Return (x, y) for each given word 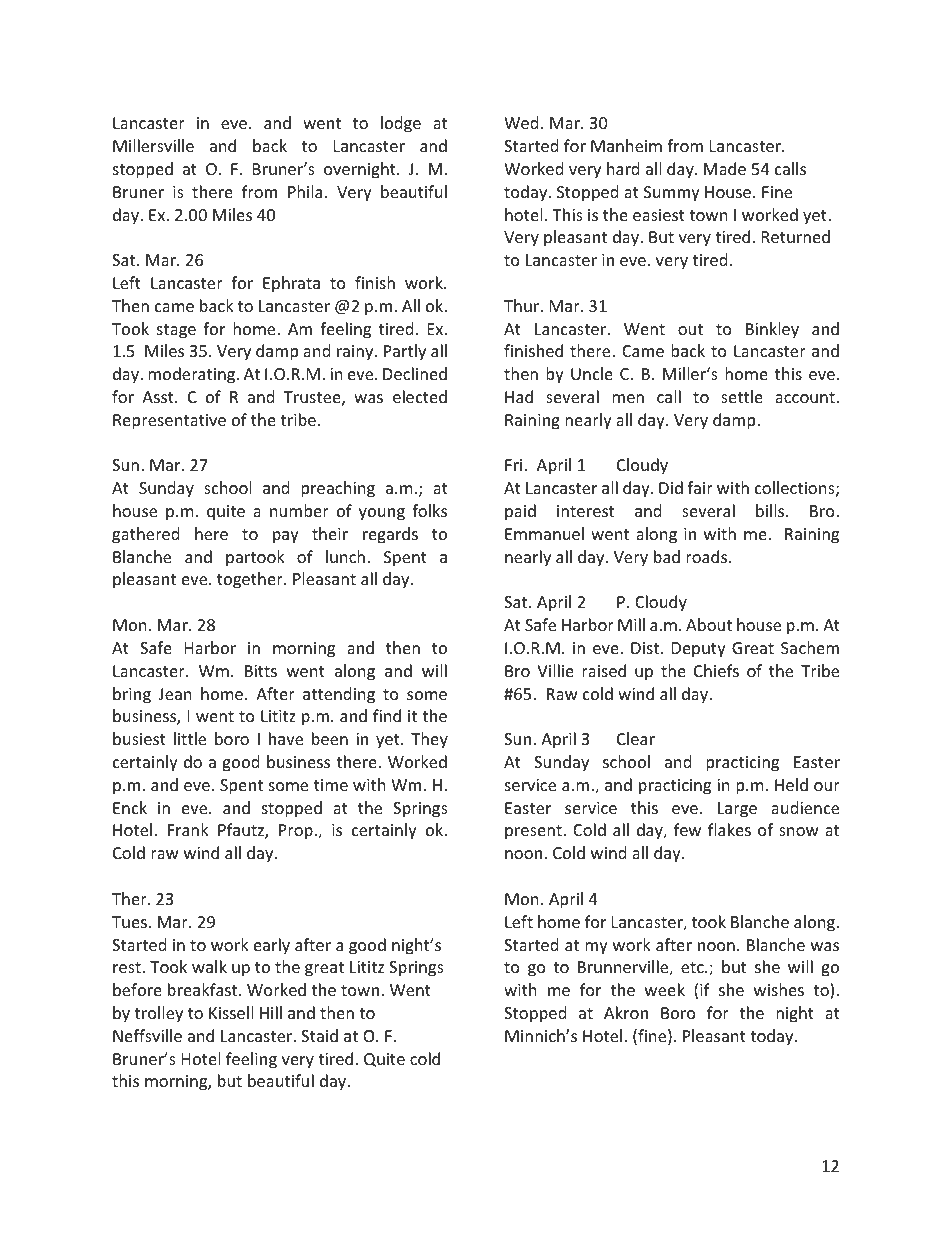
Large (737, 810)
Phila (305, 191)
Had (519, 396)
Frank (188, 829)
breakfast (204, 989)
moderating (193, 375)
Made (725, 168)
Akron (626, 1012)
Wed (521, 122)
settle (742, 396)
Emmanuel (544, 533)
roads (708, 556)
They (429, 740)
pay (286, 537)
